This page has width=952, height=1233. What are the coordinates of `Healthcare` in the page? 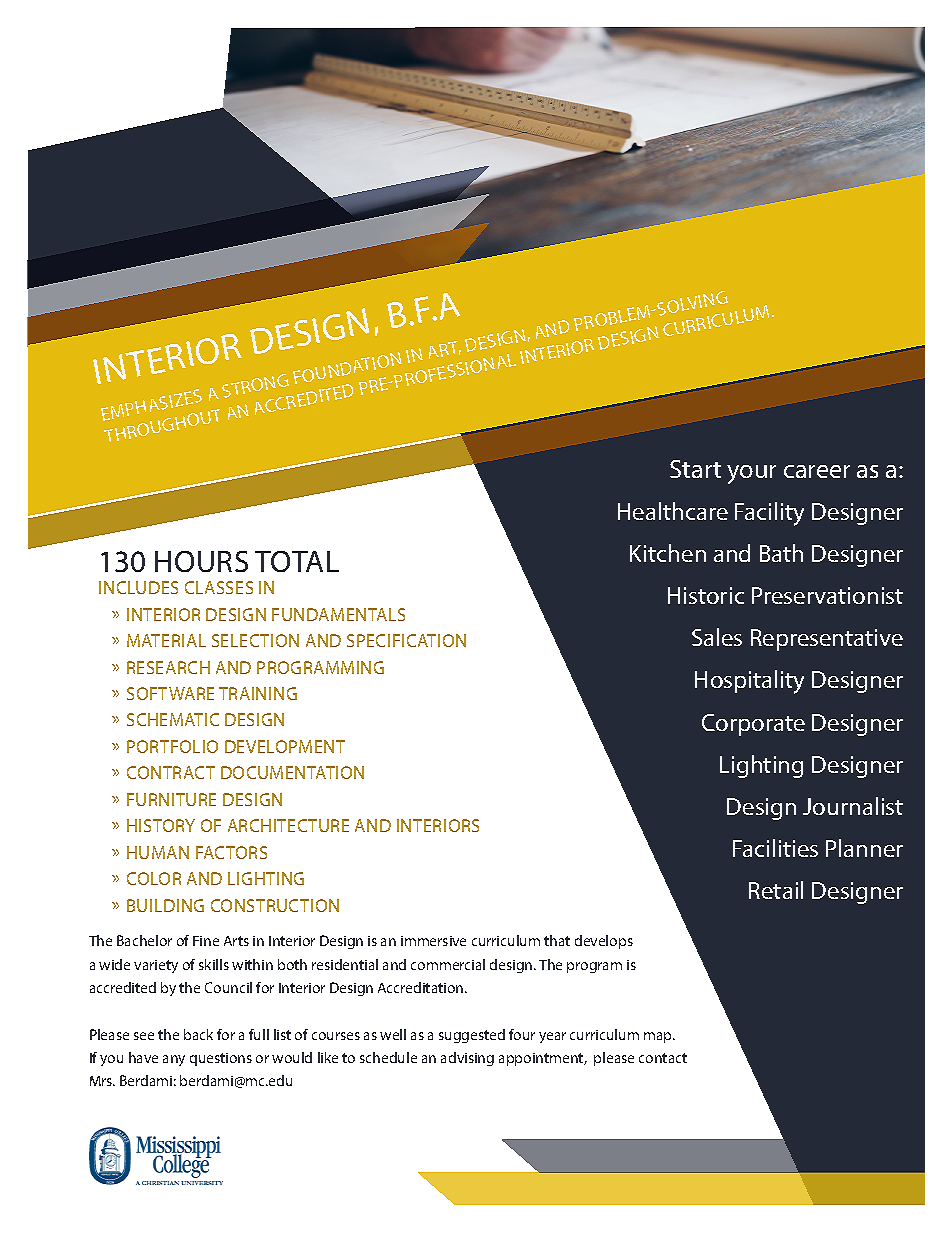 It's located at (673, 511).
